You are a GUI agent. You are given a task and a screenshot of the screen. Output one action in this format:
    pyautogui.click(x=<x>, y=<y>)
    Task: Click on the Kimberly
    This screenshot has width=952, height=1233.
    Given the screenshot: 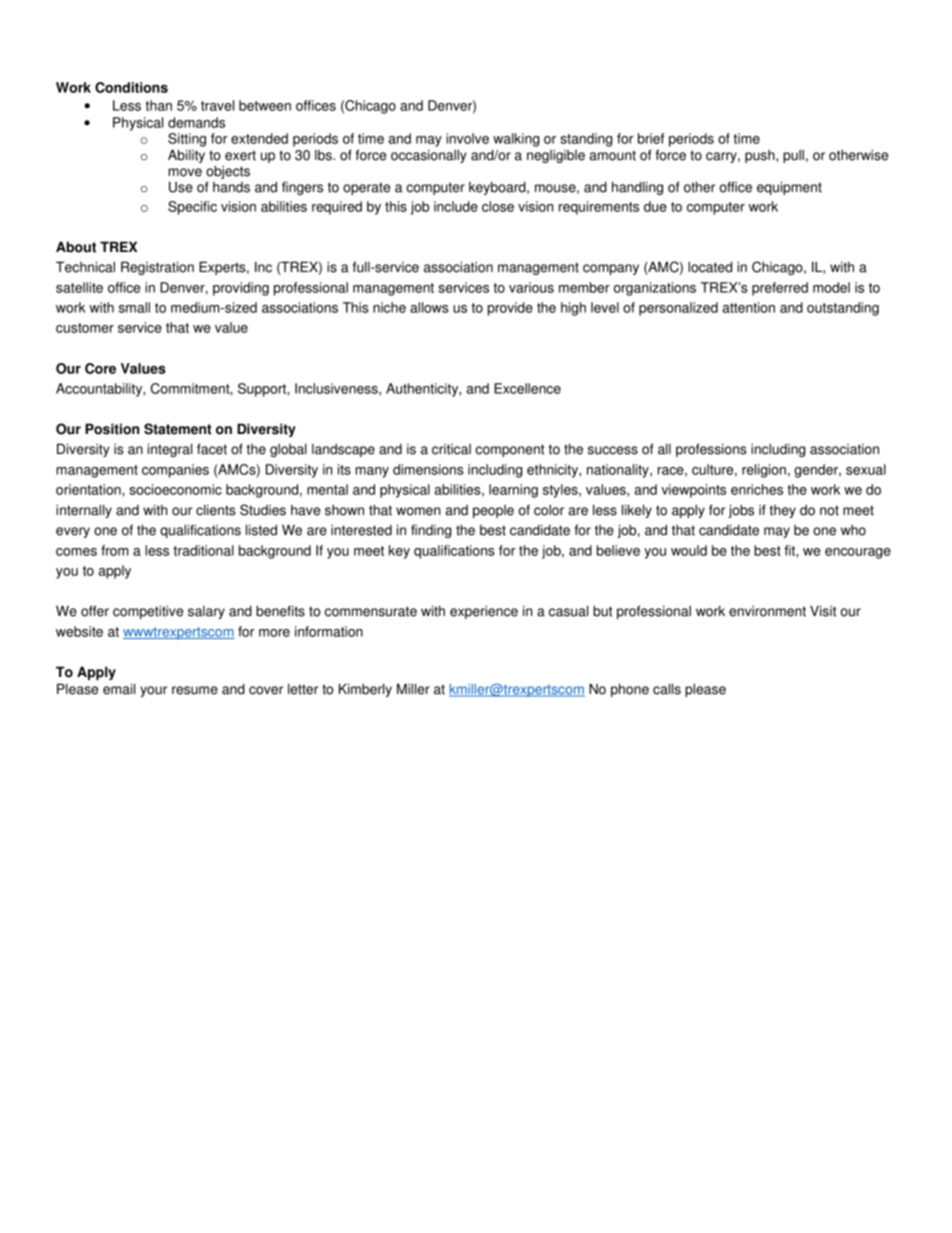 What is the action you would take?
    pyautogui.click(x=365, y=690)
